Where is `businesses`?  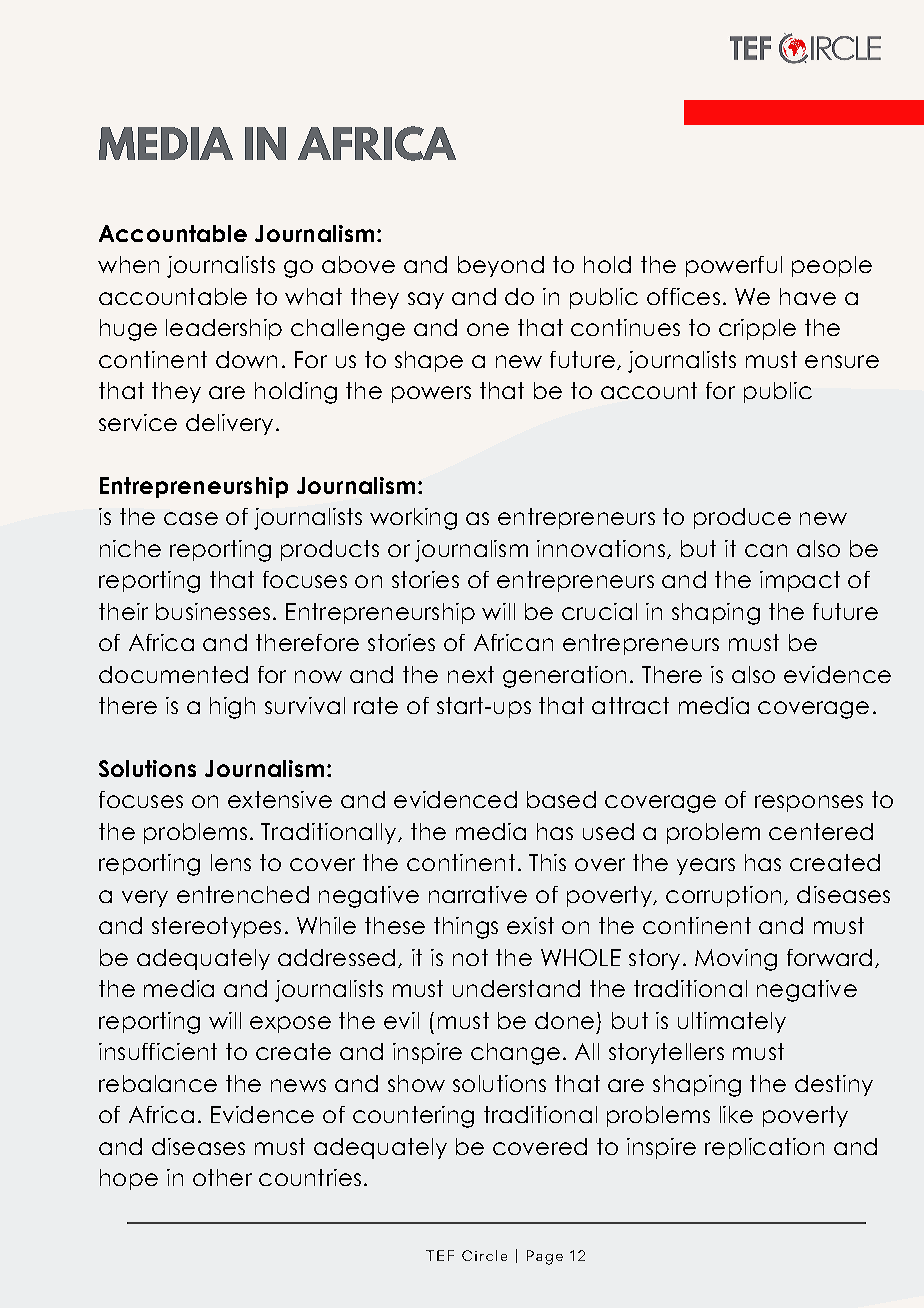 businesses is located at coordinates (213, 611).
